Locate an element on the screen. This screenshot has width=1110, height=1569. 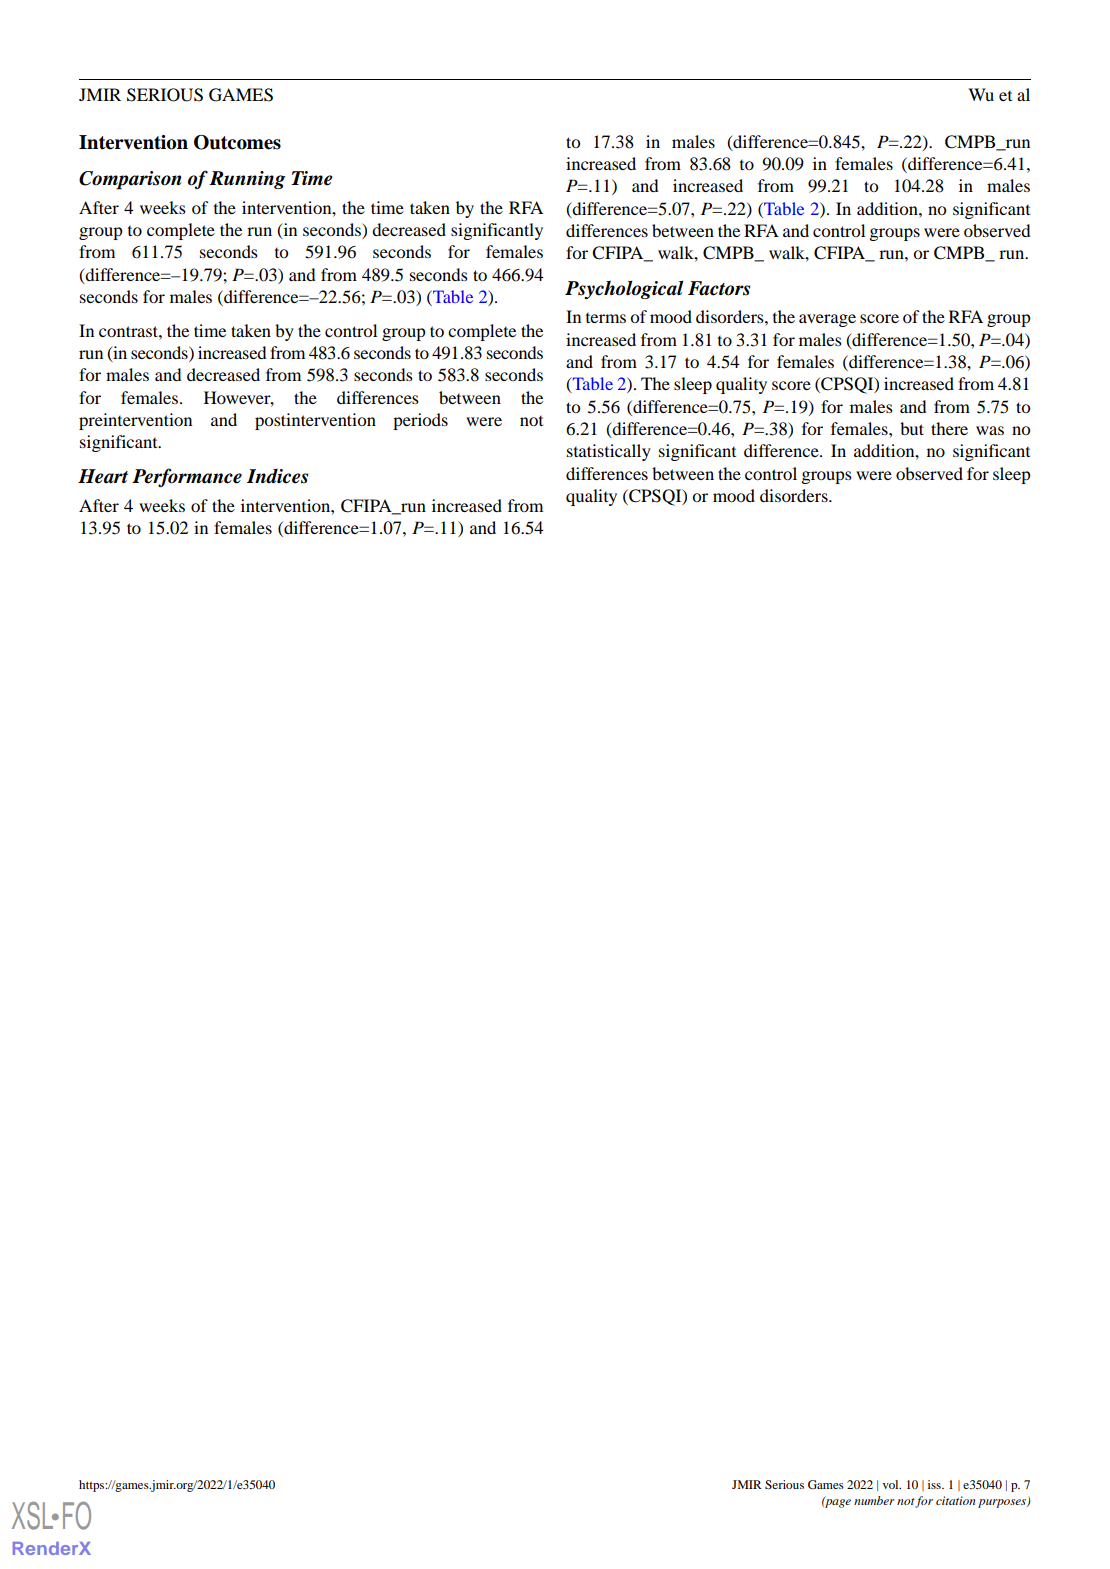
iss is located at coordinates (935, 1484).
